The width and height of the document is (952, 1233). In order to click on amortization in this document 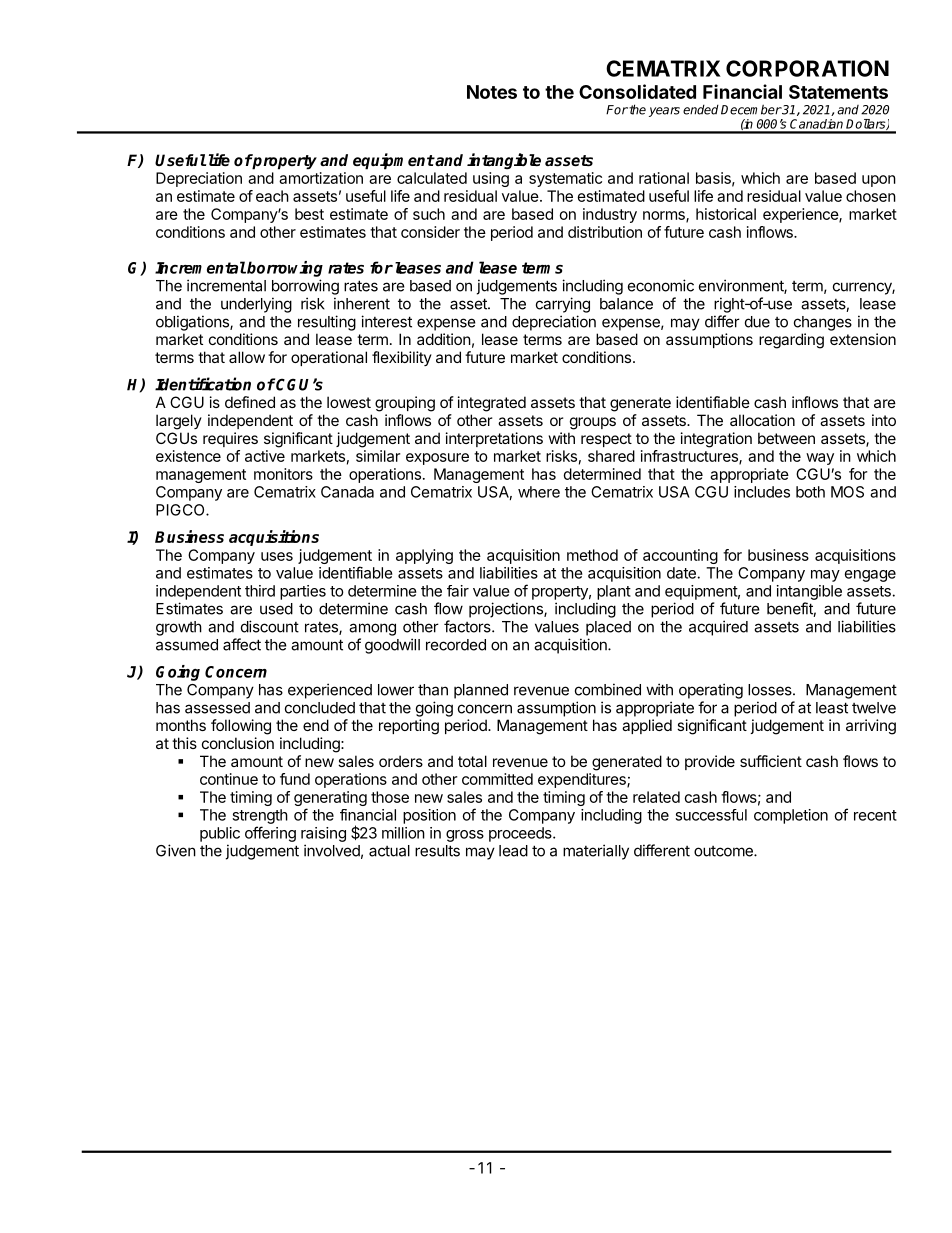, I will do `click(321, 178)`.
